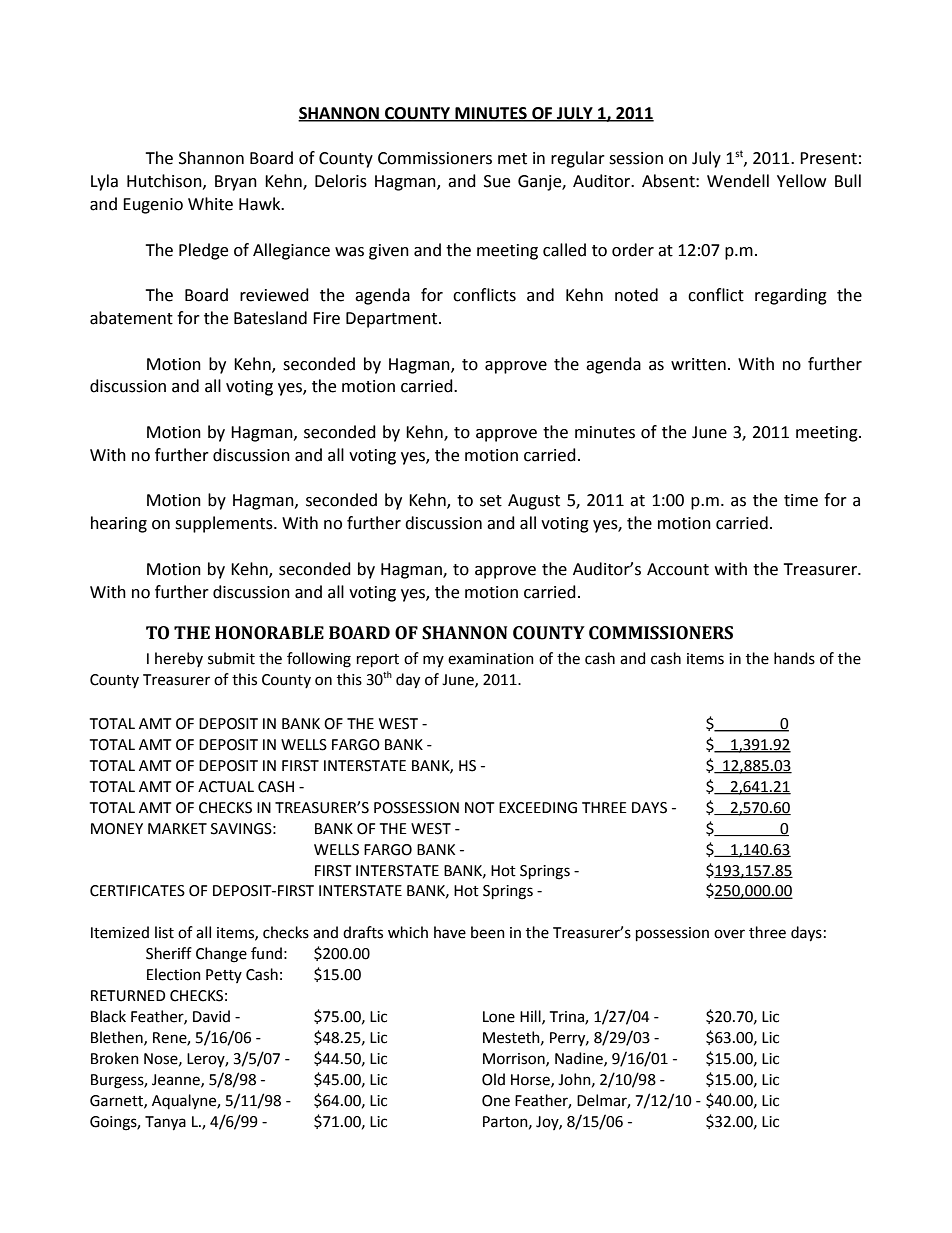  Describe the element at coordinates (493, 1079) in the screenshot. I see `Old` at that location.
